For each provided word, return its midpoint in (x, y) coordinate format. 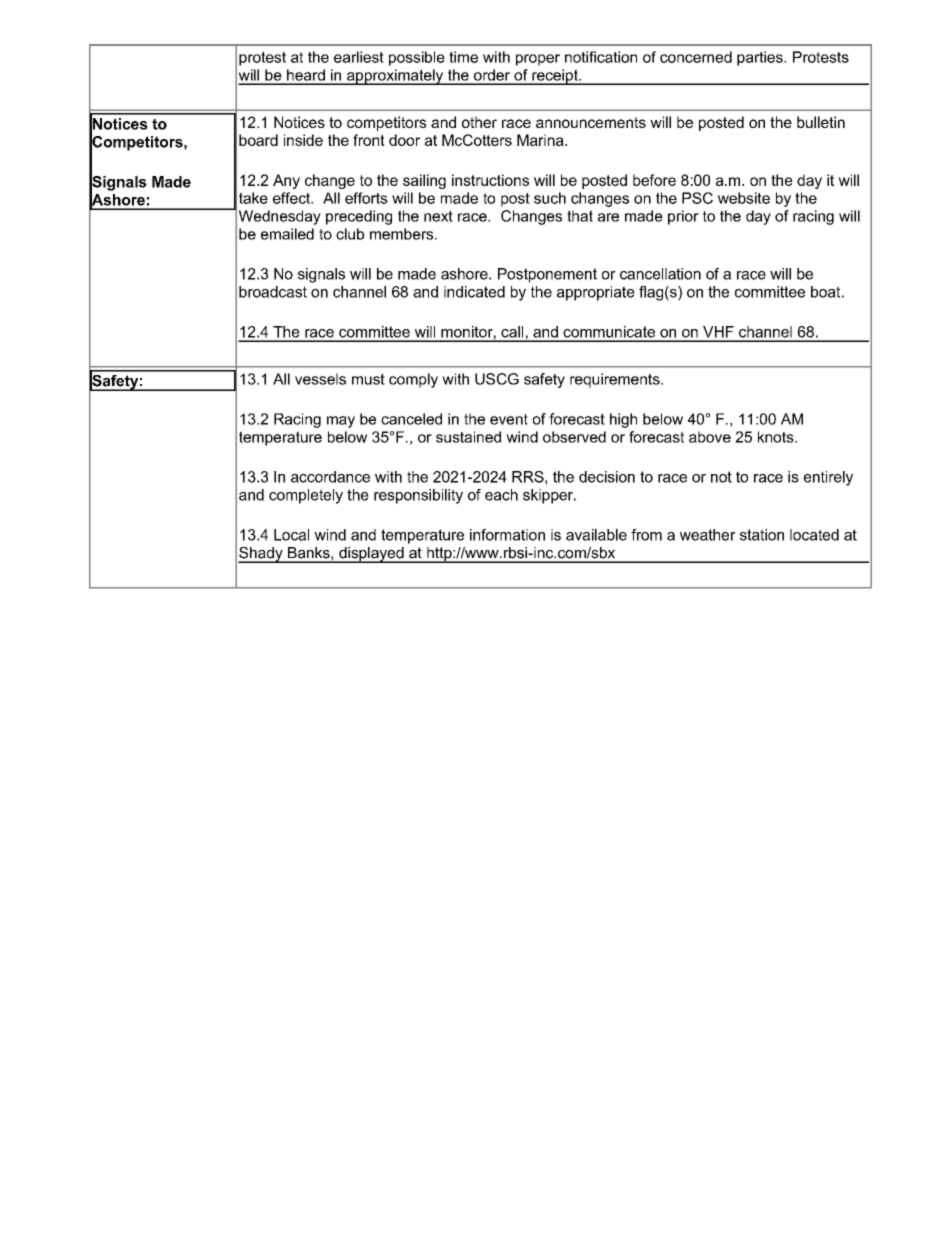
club (350, 234)
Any (286, 181)
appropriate (596, 293)
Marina (541, 140)
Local (291, 535)
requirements (616, 380)
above (710, 437)
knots (777, 437)
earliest (359, 57)
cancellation (660, 274)
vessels (320, 379)
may (341, 422)
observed (574, 437)
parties (761, 58)
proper (538, 60)
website (744, 198)
